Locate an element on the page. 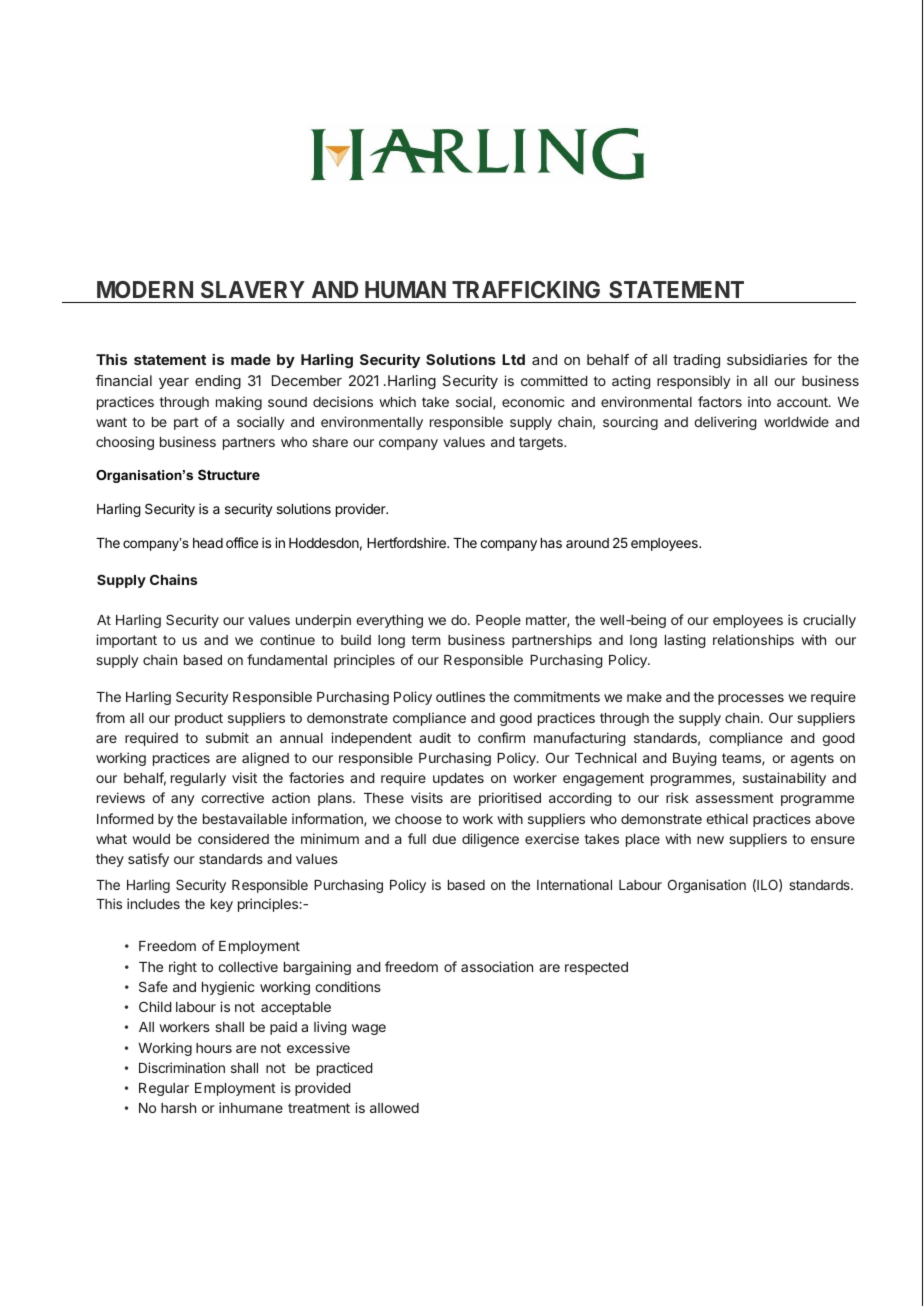  Discrimination is located at coordinates (182, 1067).
